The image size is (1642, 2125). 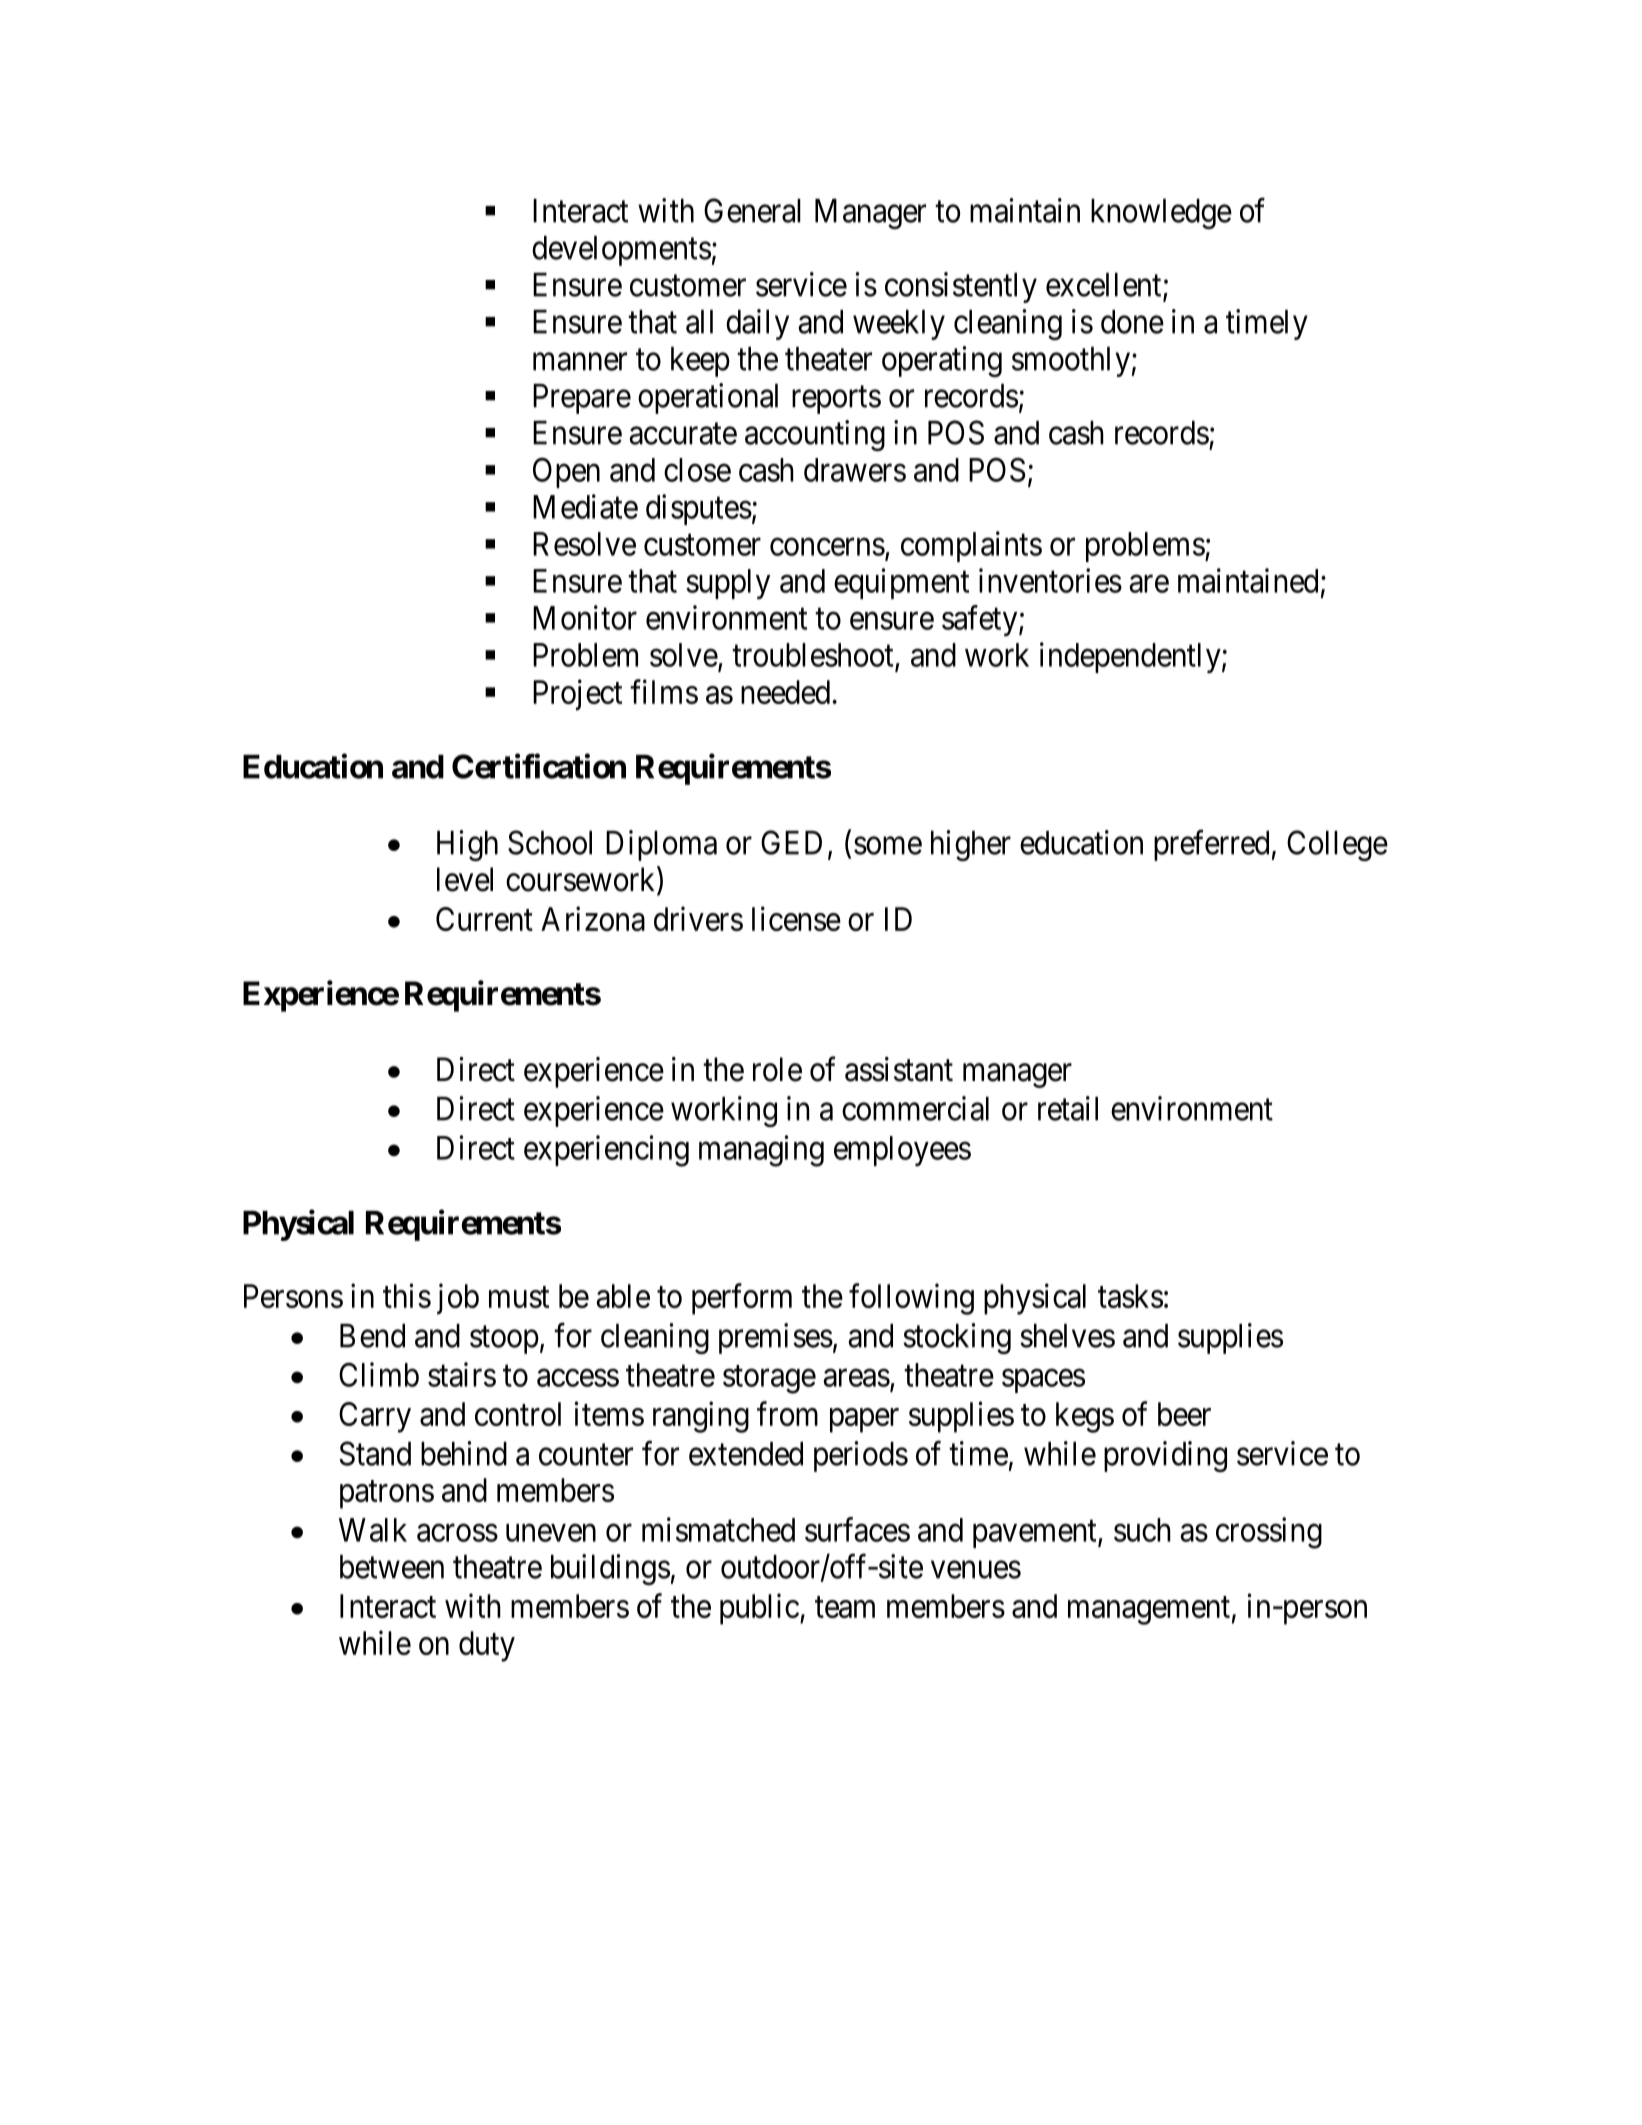 What do you see at coordinates (606, 1151) in the screenshot?
I see `experiencing` at bounding box center [606, 1151].
